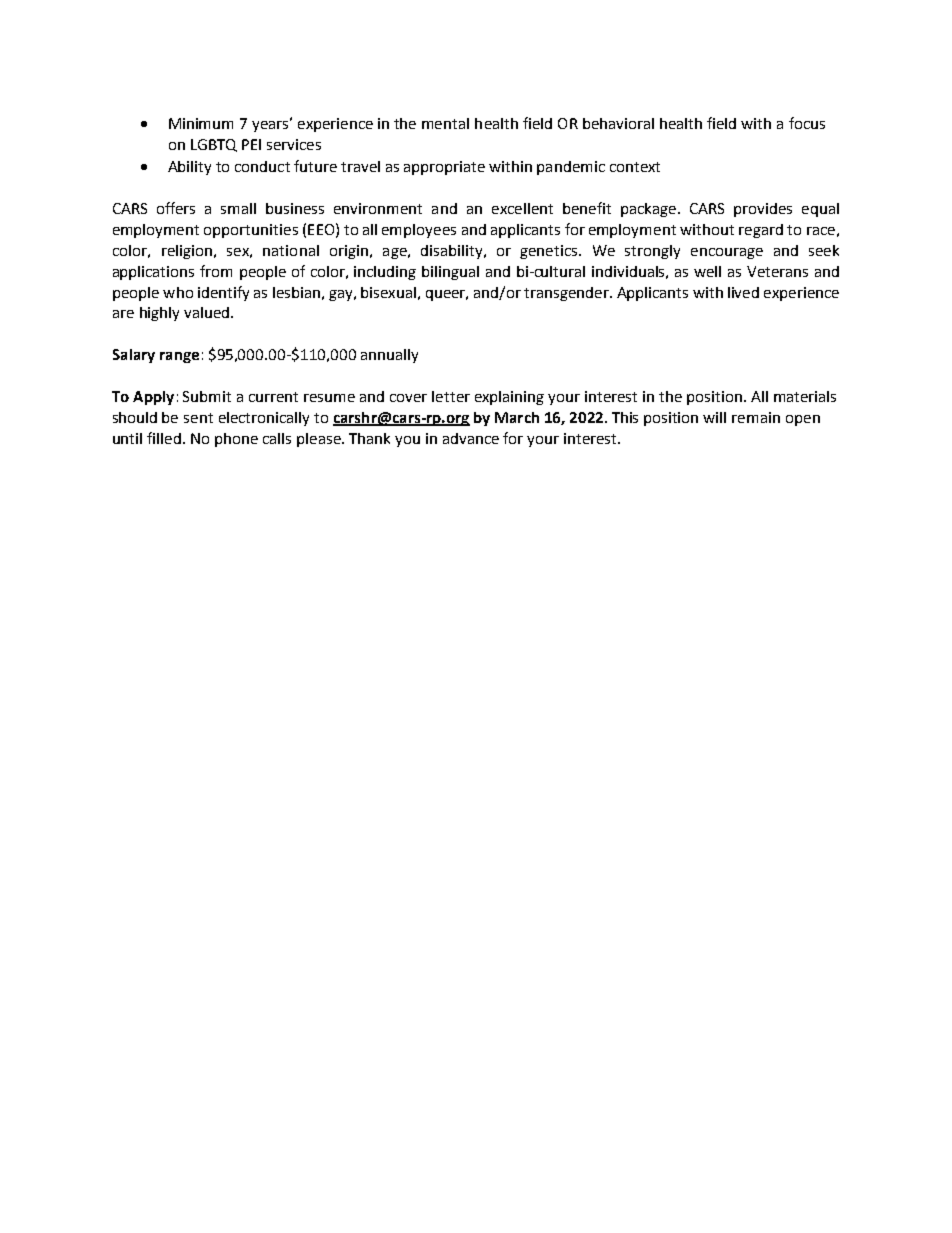 The height and width of the document is (1233, 952). What do you see at coordinates (445, 123) in the document?
I see `mental` at bounding box center [445, 123].
